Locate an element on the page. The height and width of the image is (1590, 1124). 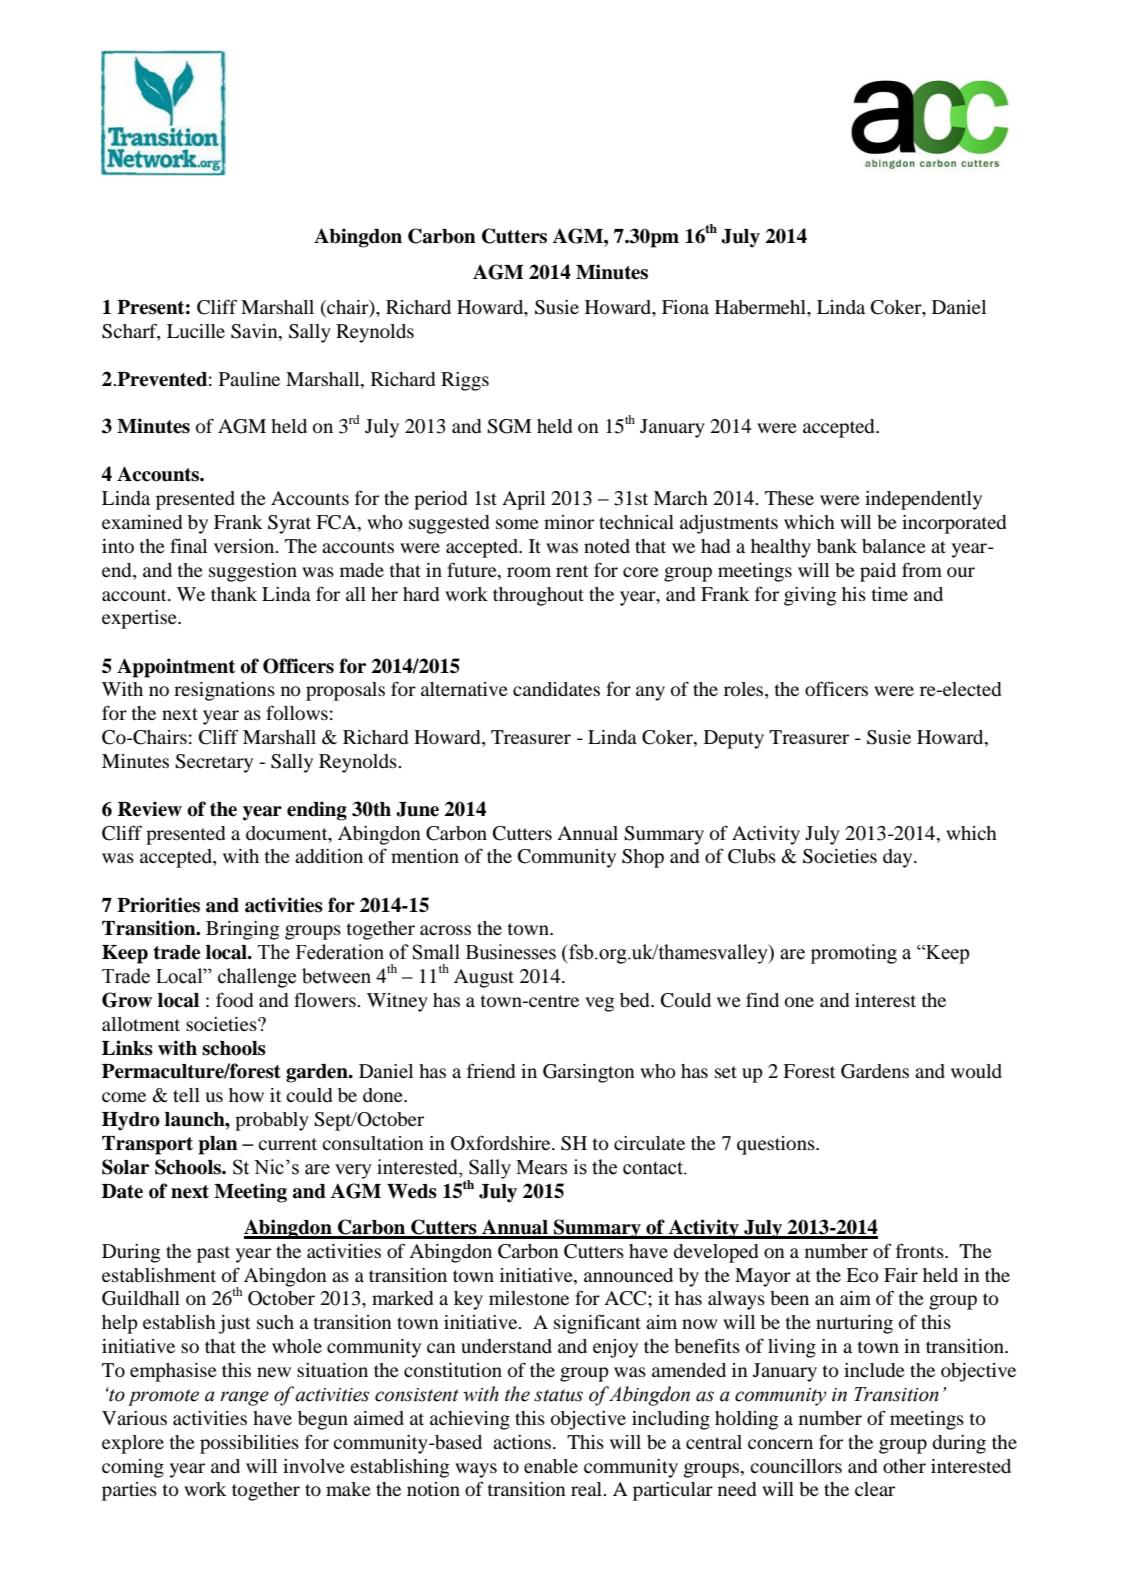
would is located at coordinates (976, 1071).
